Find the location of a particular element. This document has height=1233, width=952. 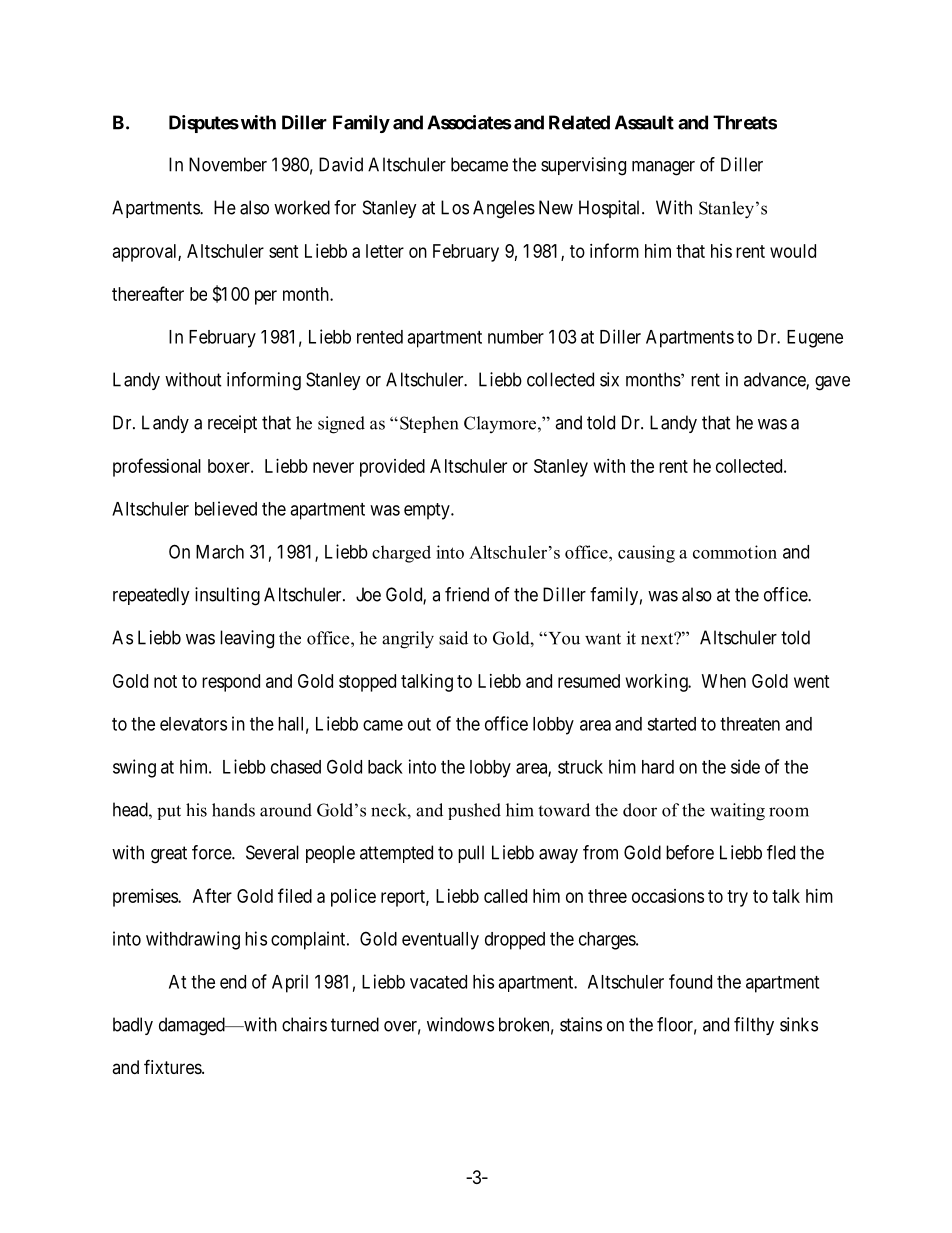

hands is located at coordinates (233, 810).
